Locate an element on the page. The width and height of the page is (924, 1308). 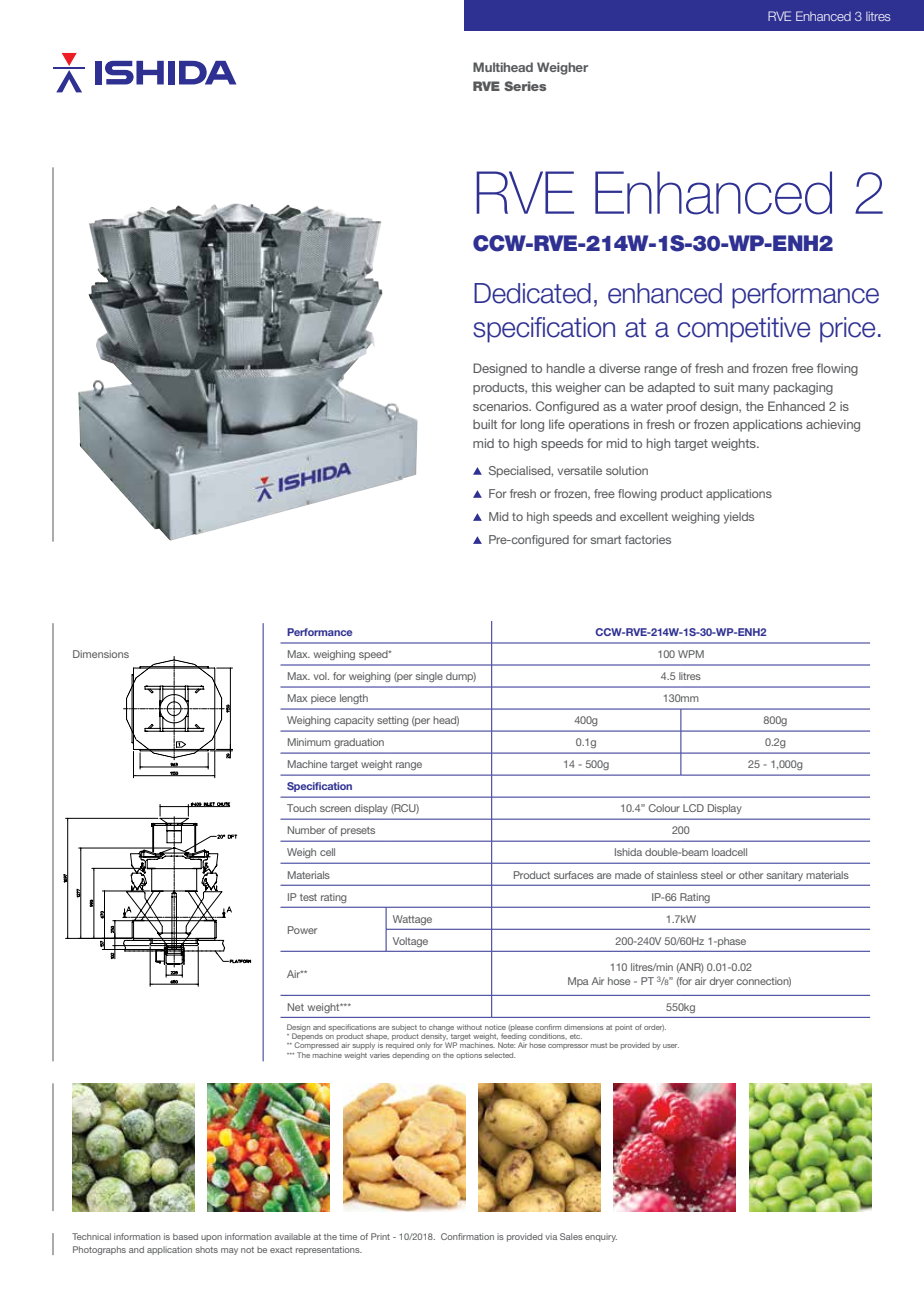
Series is located at coordinates (525, 86).
